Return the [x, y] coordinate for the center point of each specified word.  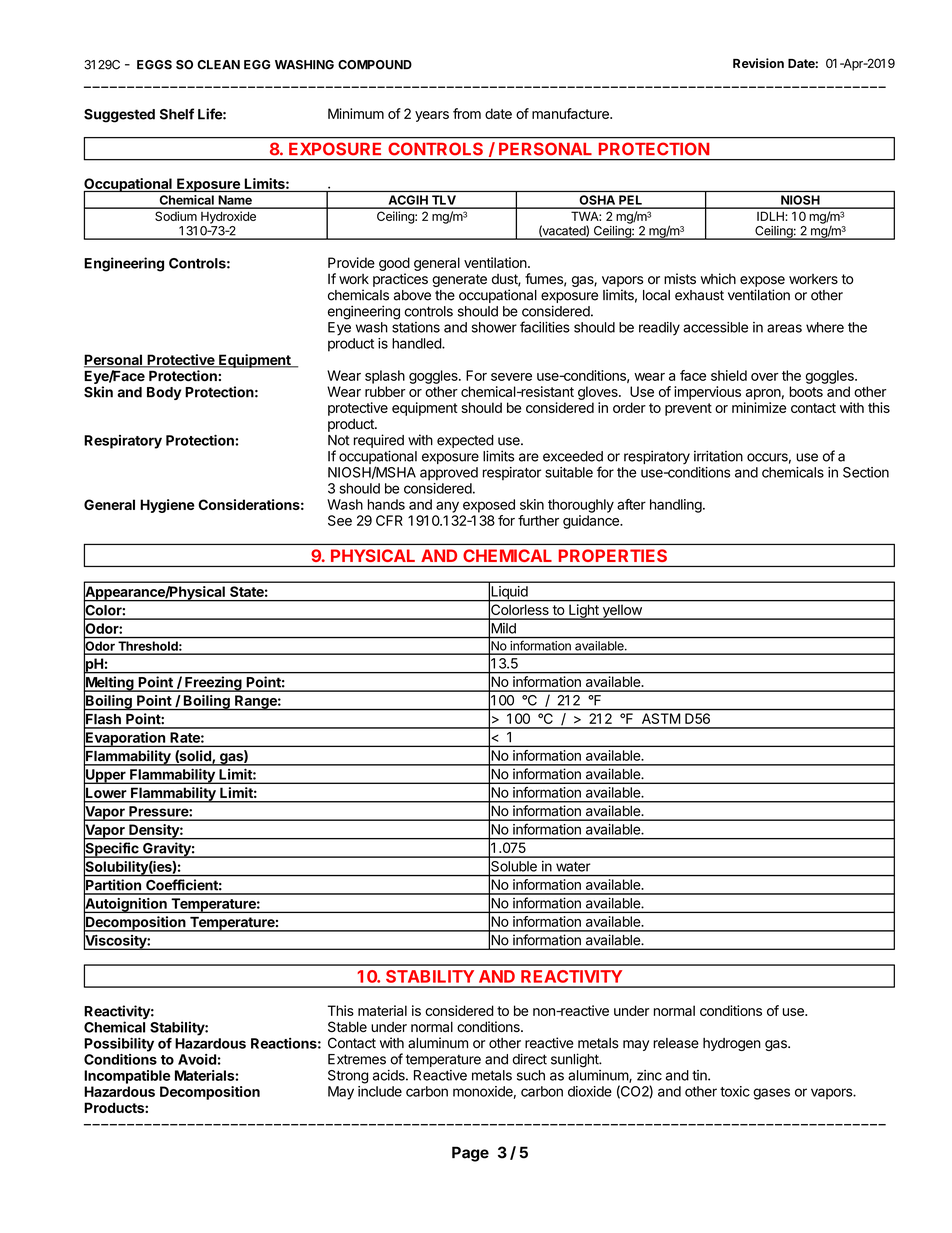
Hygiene [167, 506]
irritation [718, 456]
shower [494, 327]
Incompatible [127, 1077]
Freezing [213, 684]
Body [164, 393]
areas [784, 328]
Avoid [197, 1059]
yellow [622, 612]
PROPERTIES [613, 555]
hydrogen [732, 1044]
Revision [758, 63]
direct [529, 1059]
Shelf [177, 114]
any [447, 507]
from [467, 113]
